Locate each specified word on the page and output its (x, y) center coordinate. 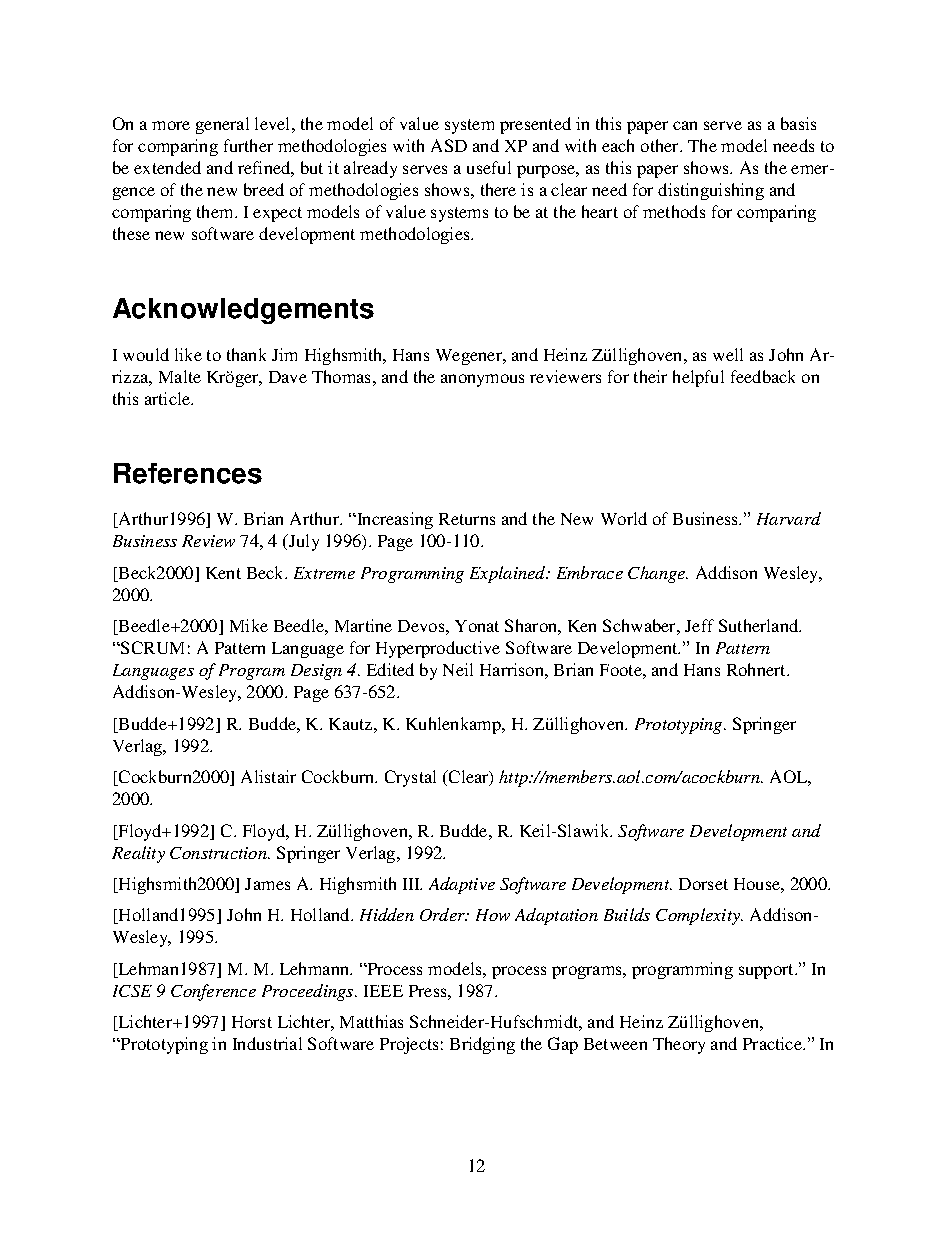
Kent (223, 573)
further (248, 145)
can (685, 125)
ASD (449, 145)
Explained (509, 574)
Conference (213, 992)
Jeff (699, 625)
